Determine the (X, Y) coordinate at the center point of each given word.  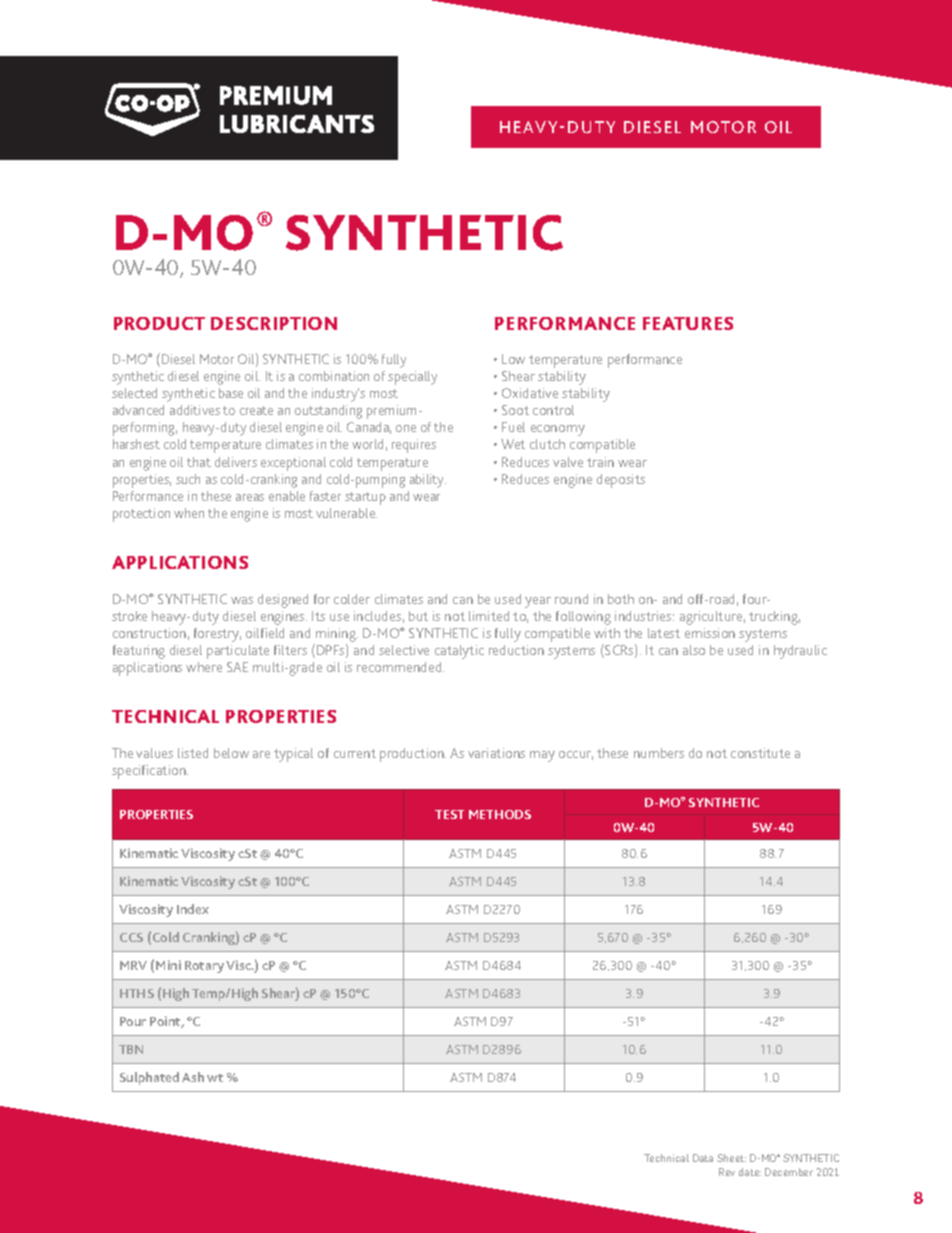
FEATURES (688, 323)
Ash (193, 1077)
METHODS (500, 814)
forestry (217, 635)
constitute (760, 753)
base (231, 393)
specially (412, 378)
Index (193, 909)
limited (489, 616)
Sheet (731, 1158)
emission (710, 633)
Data (703, 1158)
